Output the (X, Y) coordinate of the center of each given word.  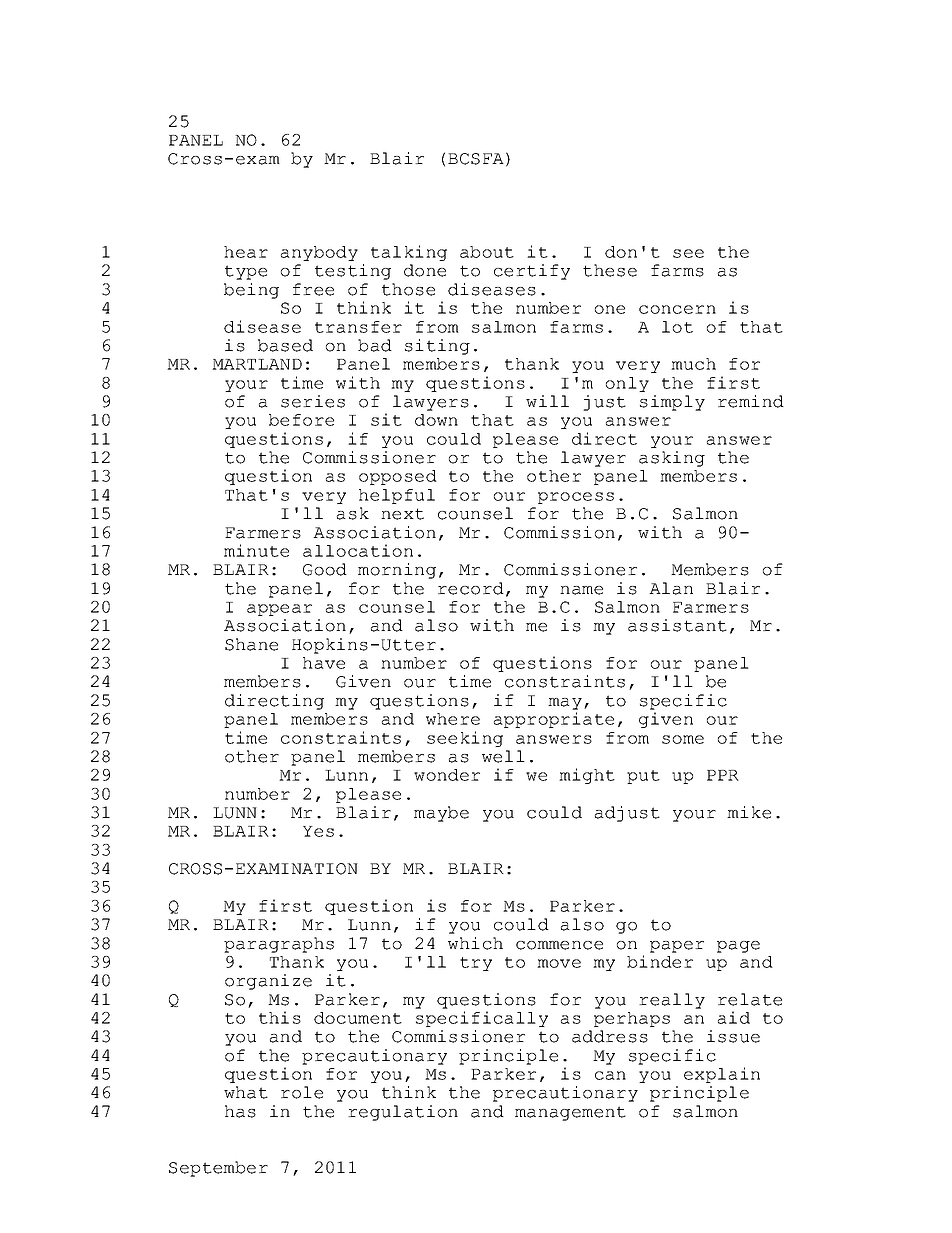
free (313, 289)
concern (677, 309)
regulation (403, 1113)
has (240, 1111)
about (487, 252)
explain (722, 1075)
